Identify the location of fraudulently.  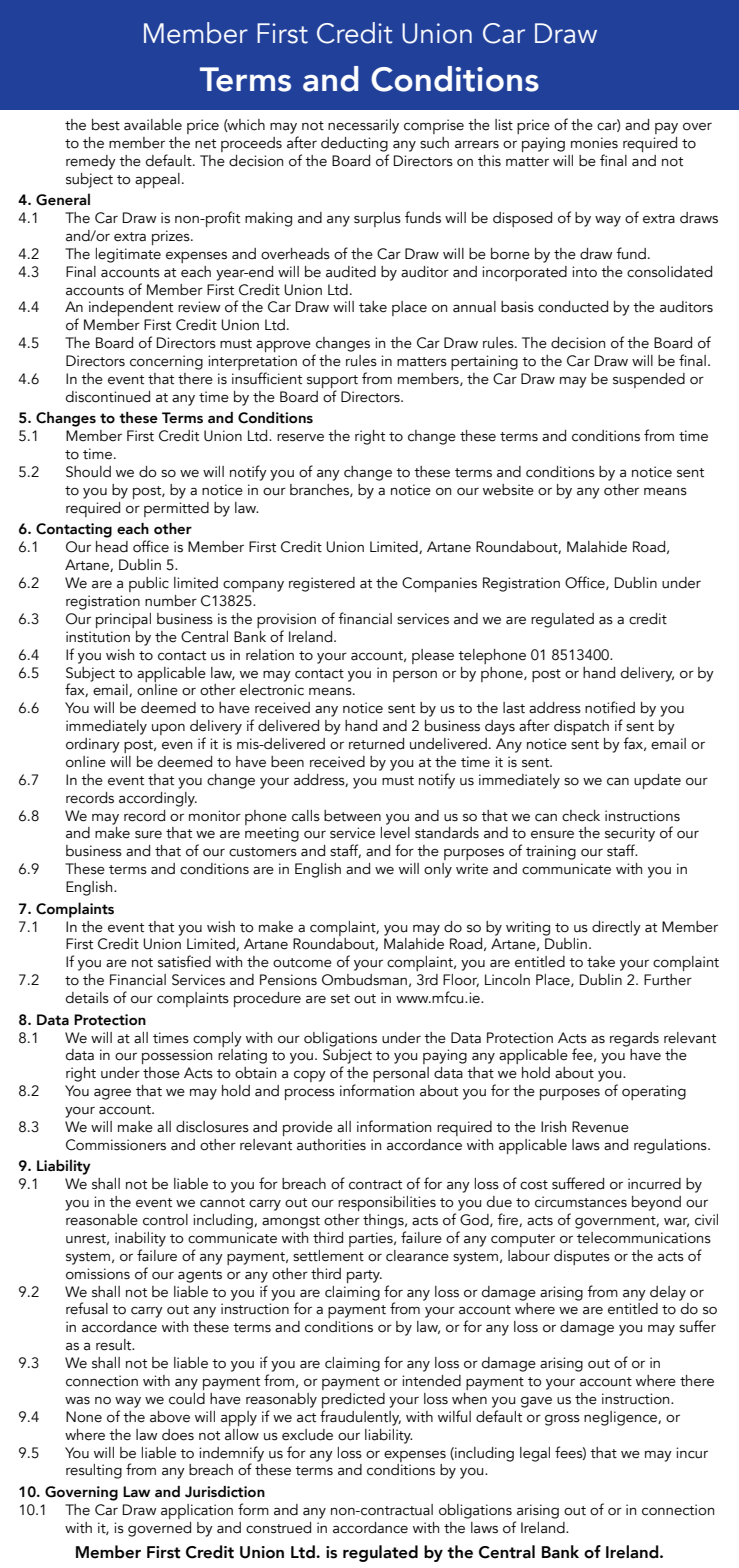
(360, 1418).
